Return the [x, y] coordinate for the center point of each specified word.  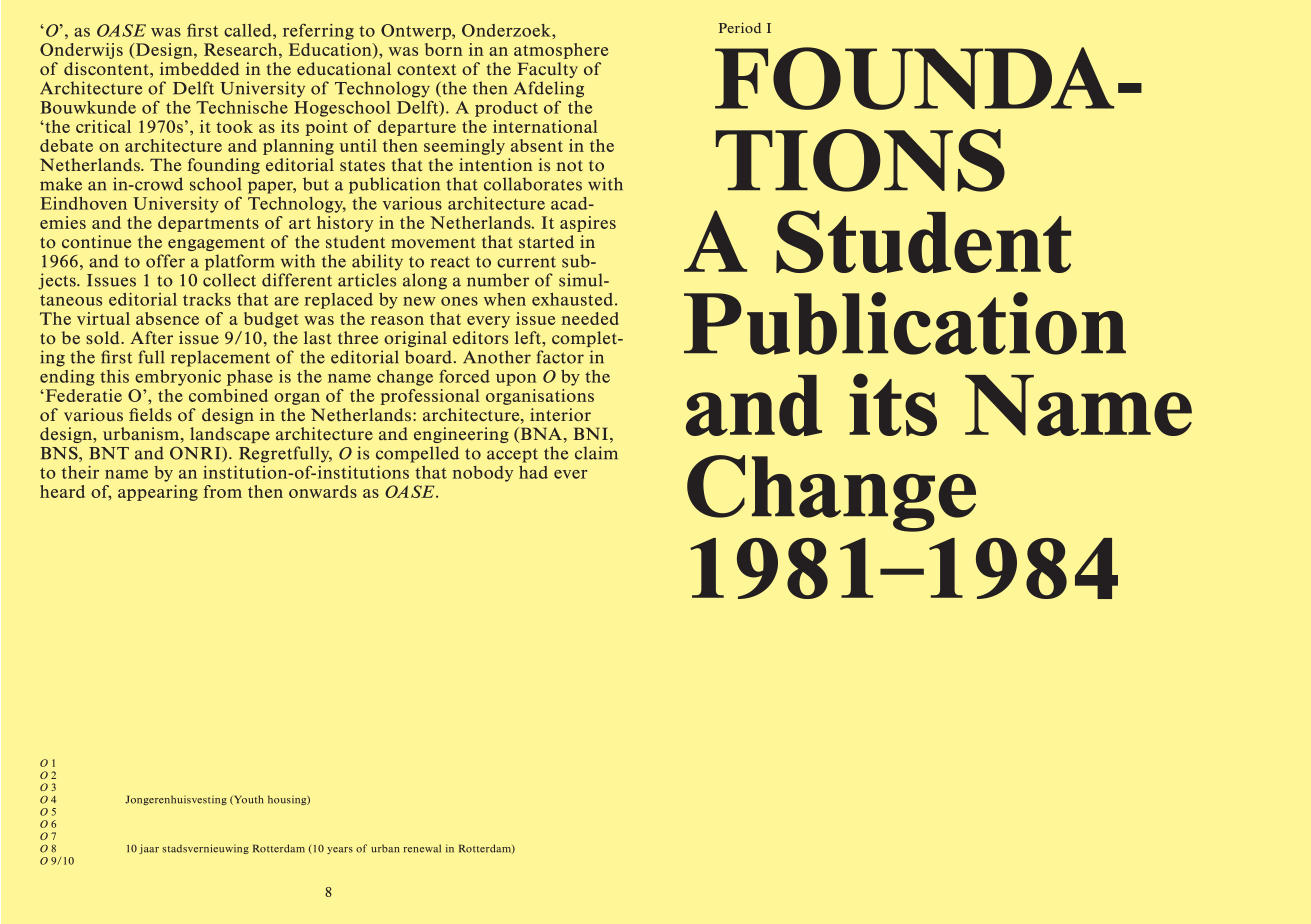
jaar [149, 849]
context [426, 69]
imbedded [200, 68]
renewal [422, 848]
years [340, 850]
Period [740, 27]
